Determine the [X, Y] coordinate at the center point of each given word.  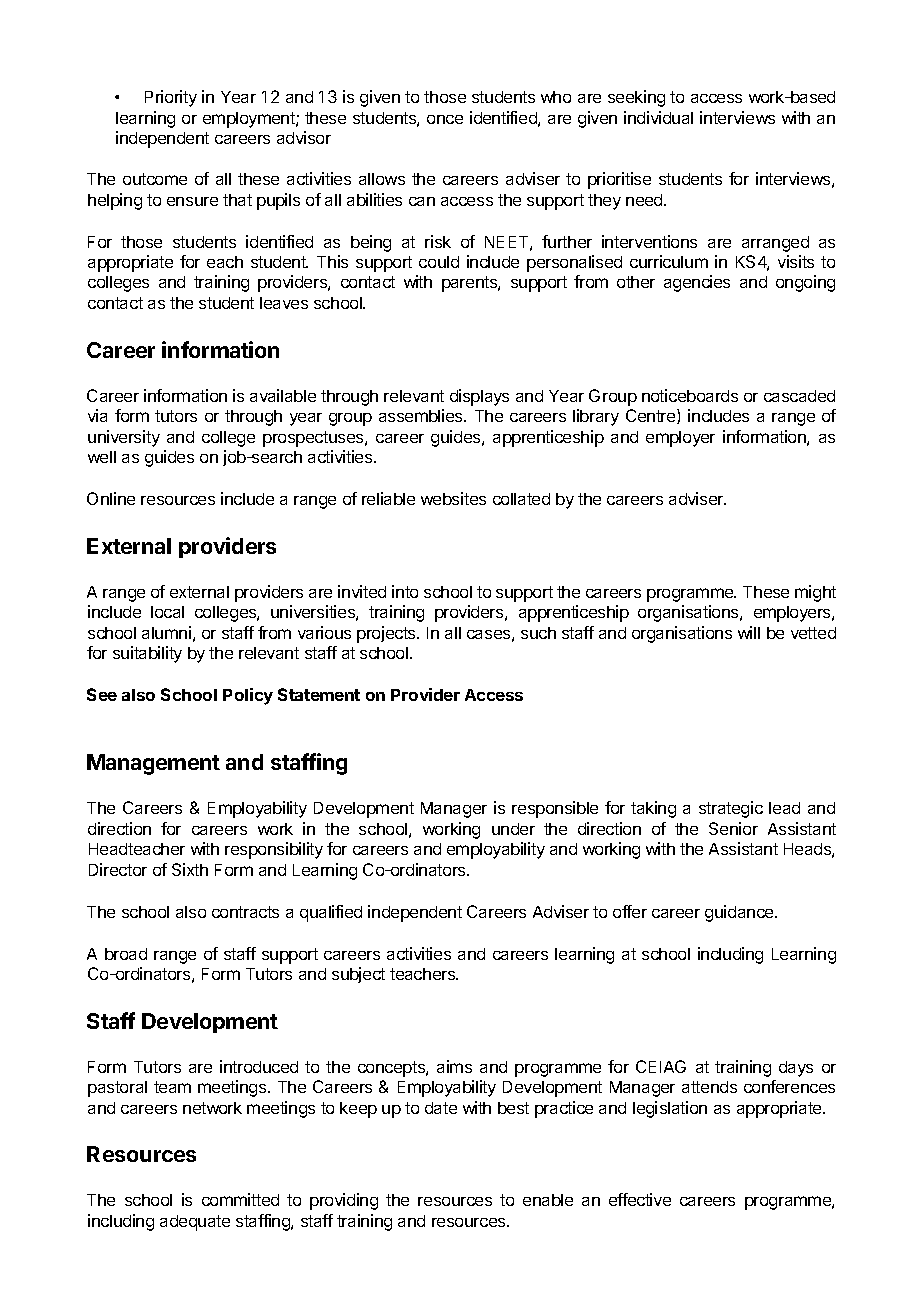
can [422, 201]
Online [111, 498]
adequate [195, 1223]
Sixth [190, 869]
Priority [171, 98]
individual [658, 117]
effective [640, 1199]
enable [548, 1200]
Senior [733, 828]
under [513, 829]
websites [453, 498]
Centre [652, 416]
